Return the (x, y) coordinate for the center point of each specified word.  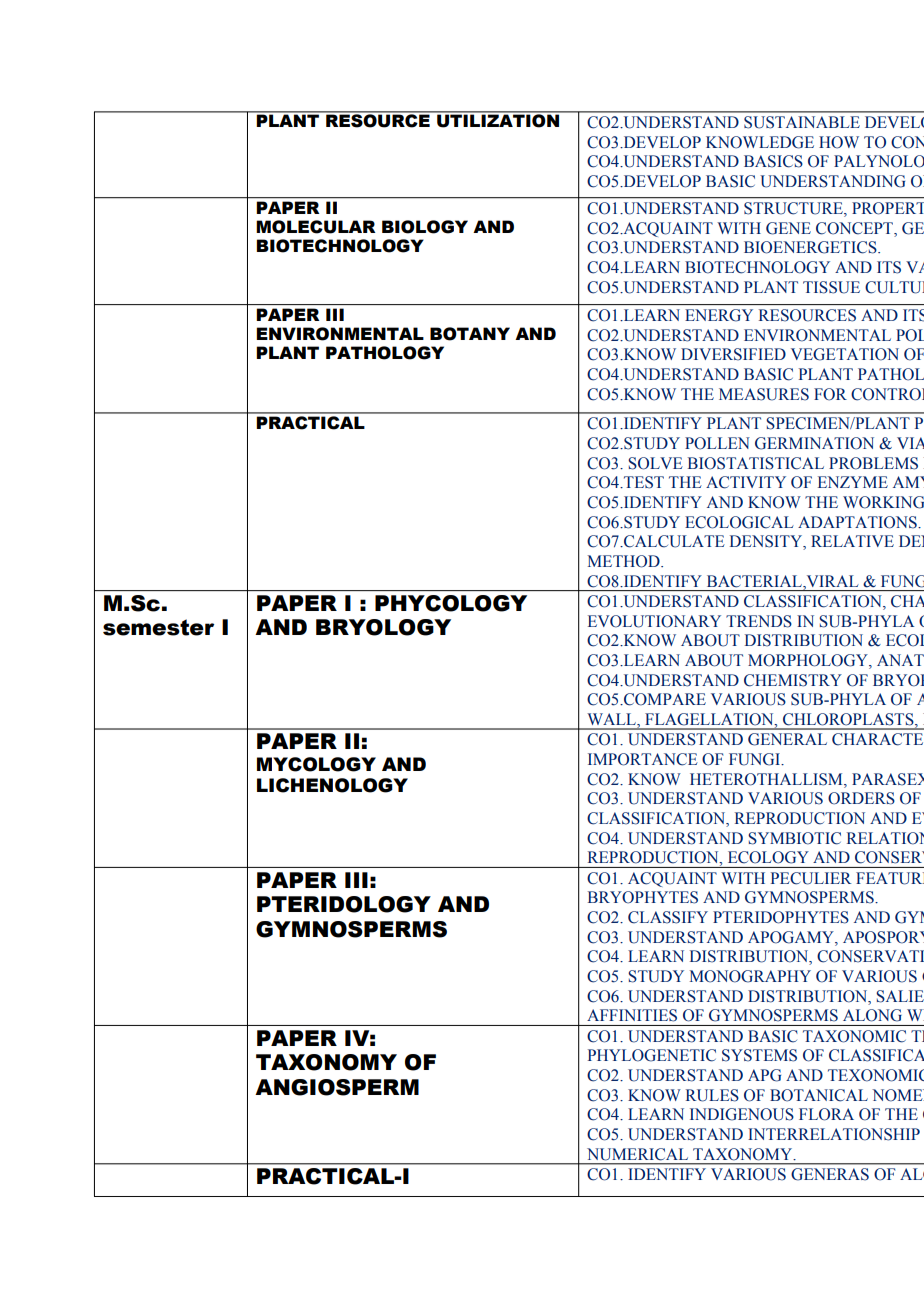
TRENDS (759, 621)
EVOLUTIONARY (654, 621)
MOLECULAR (316, 227)
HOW (839, 142)
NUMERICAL (637, 1154)
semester (158, 627)
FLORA (826, 1114)
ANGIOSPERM (337, 1087)
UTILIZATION (498, 120)
